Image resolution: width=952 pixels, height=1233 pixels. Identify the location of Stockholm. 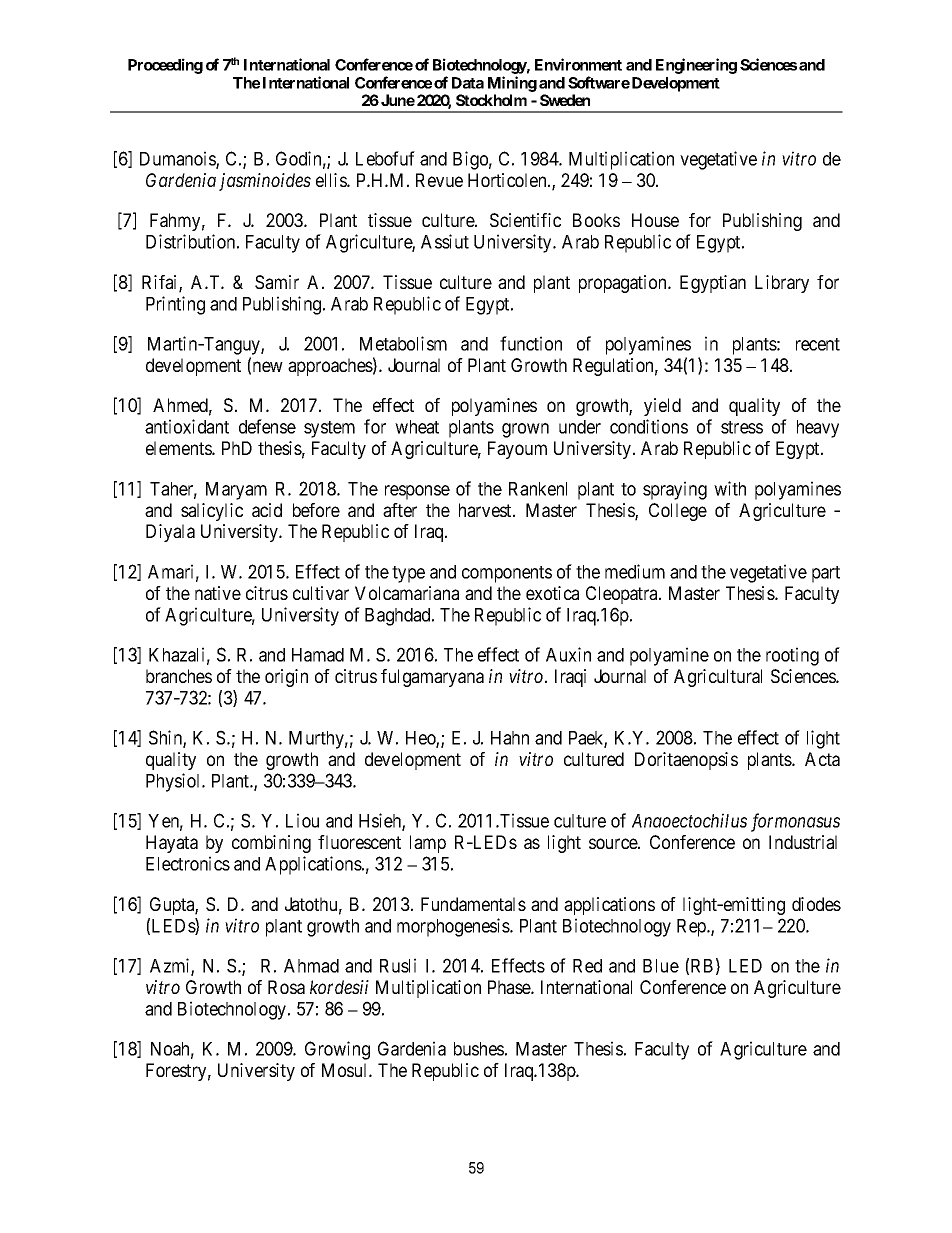
(491, 100).
